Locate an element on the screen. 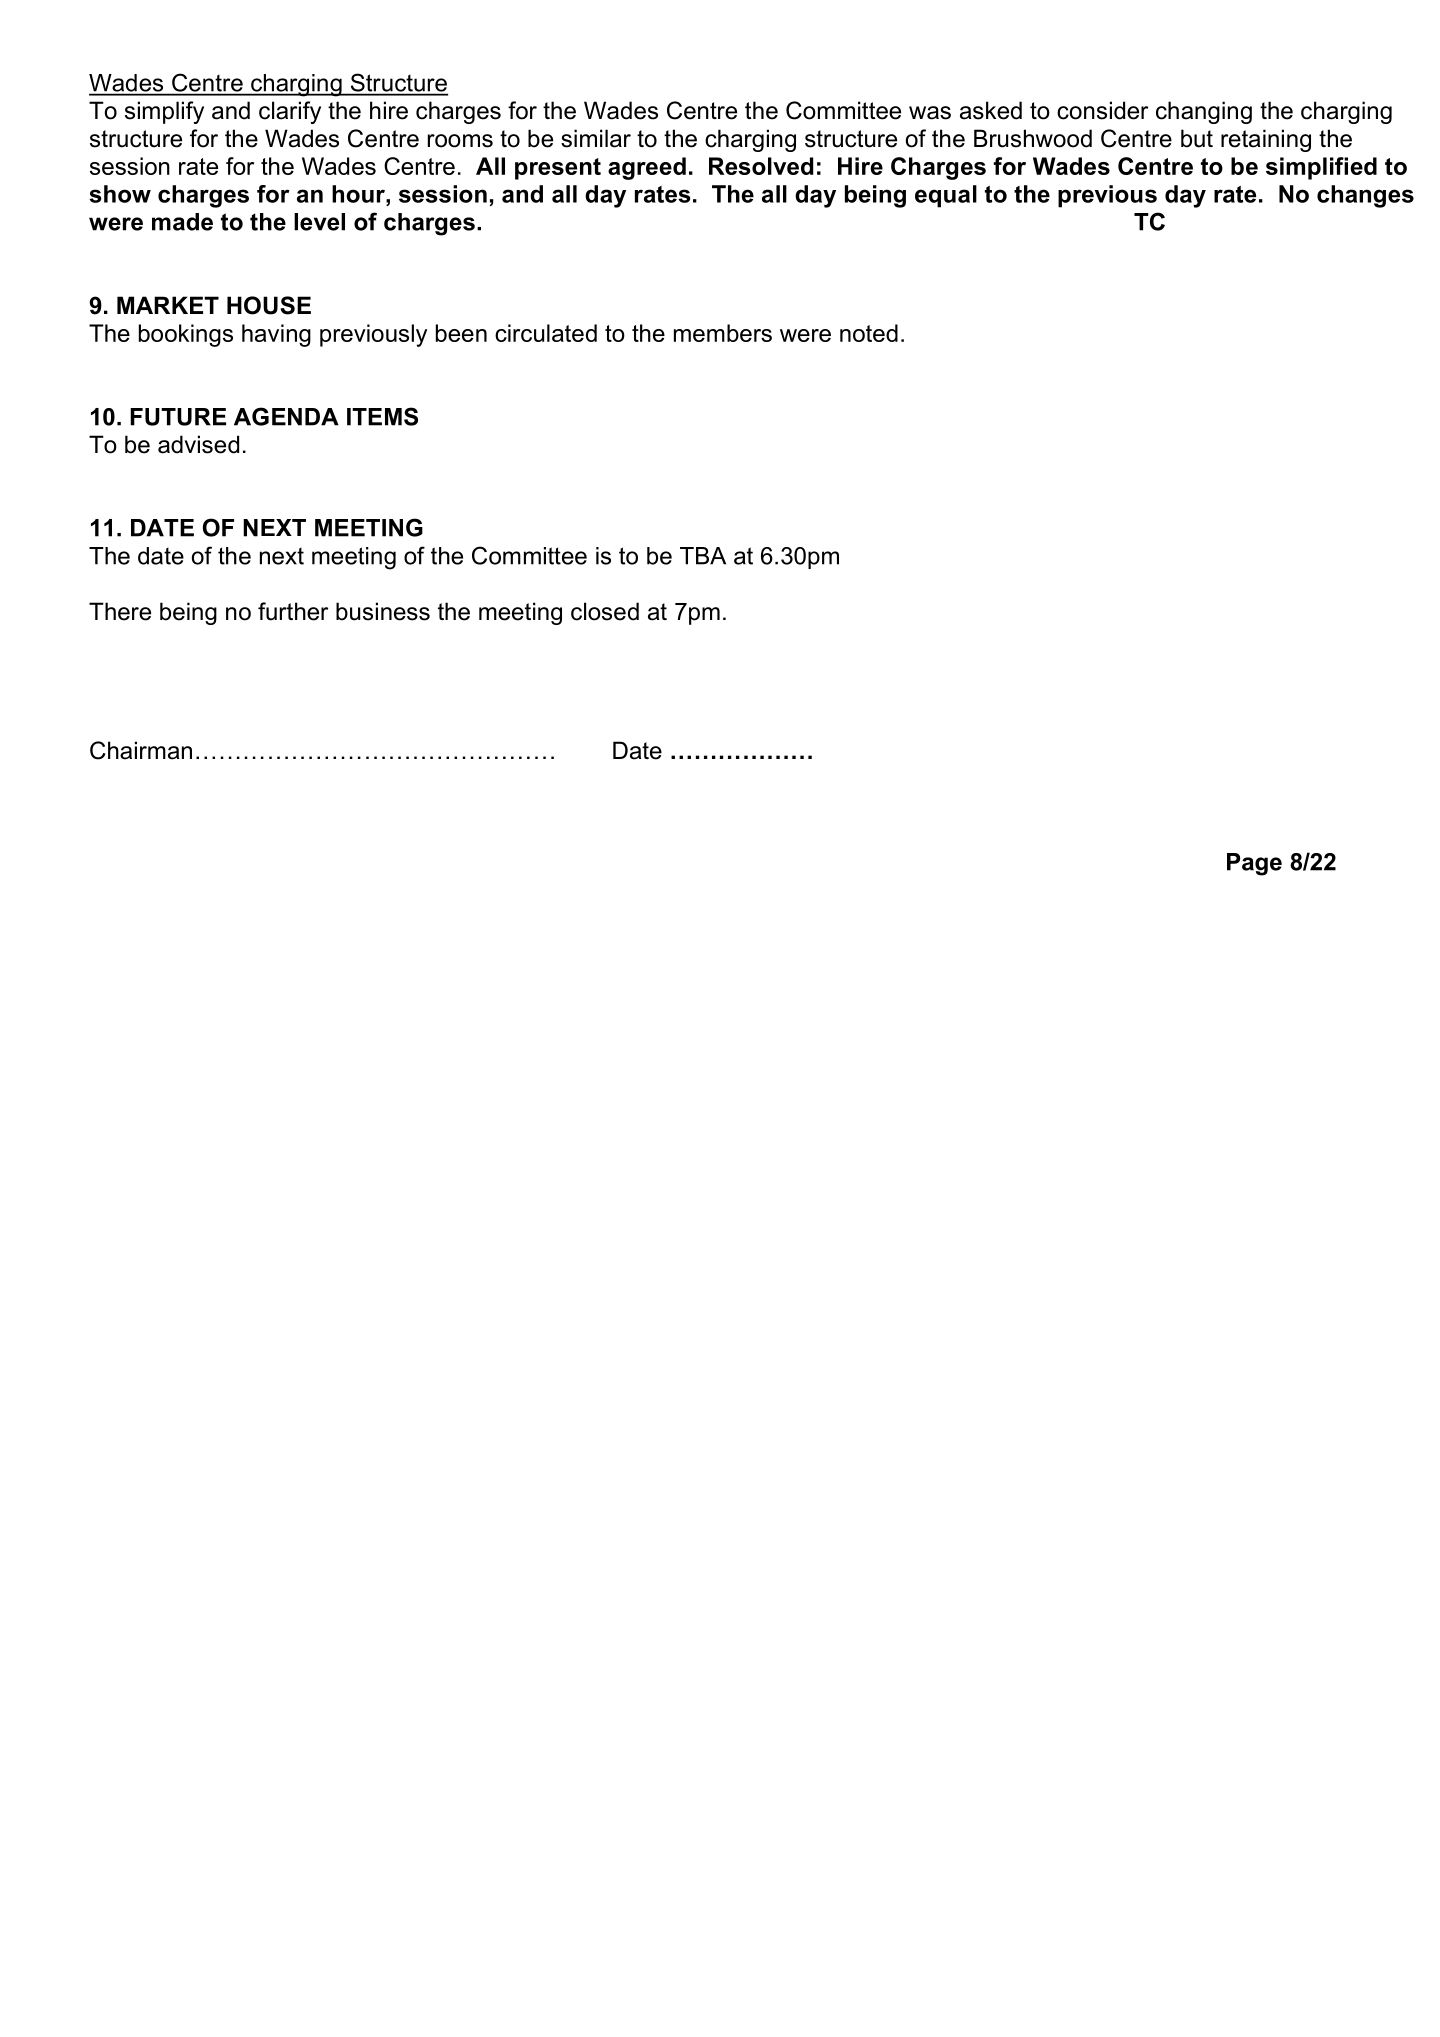  but is located at coordinates (1197, 138).
